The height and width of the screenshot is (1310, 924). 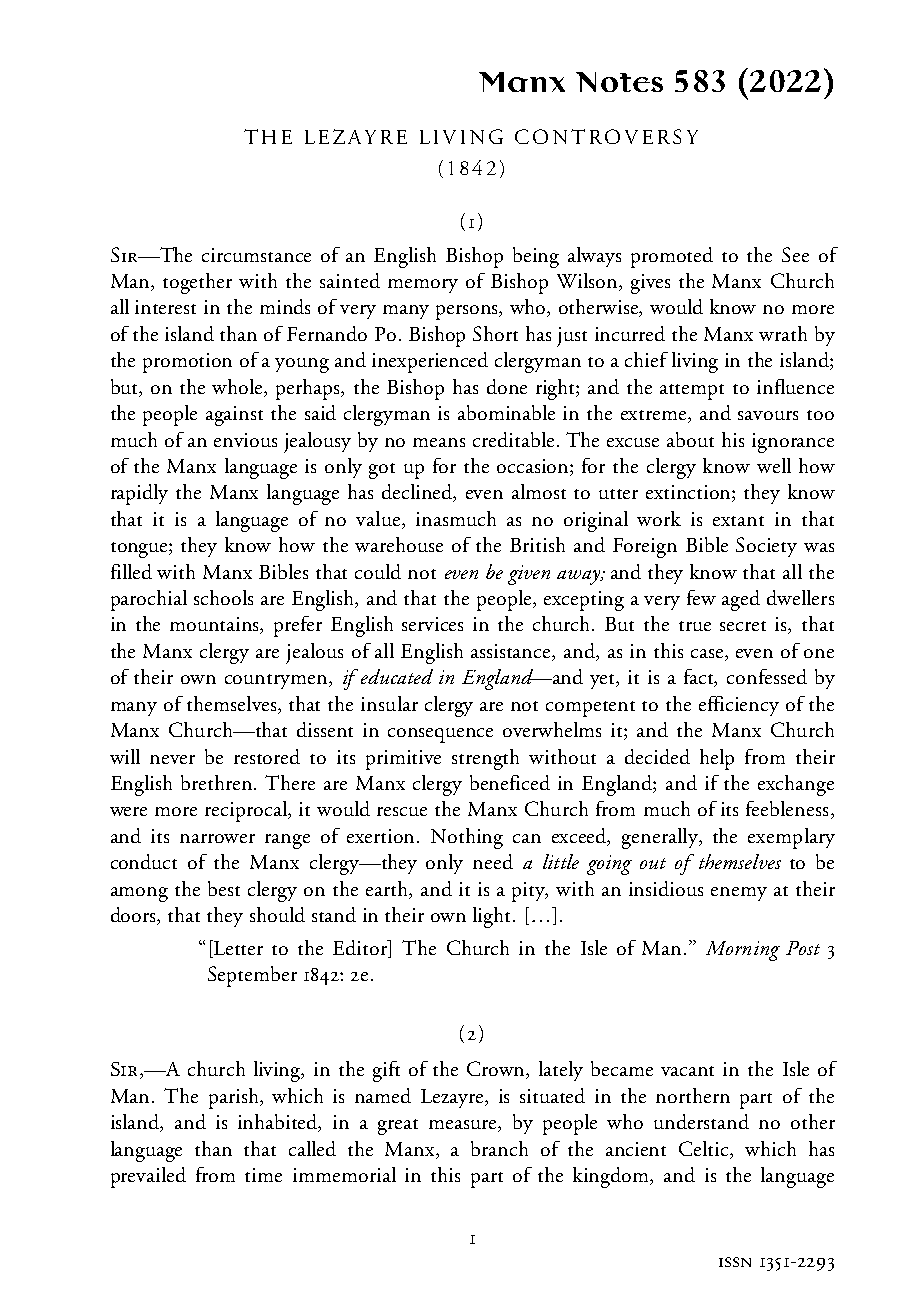 I want to click on issn, so click(x=735, y=1262).
